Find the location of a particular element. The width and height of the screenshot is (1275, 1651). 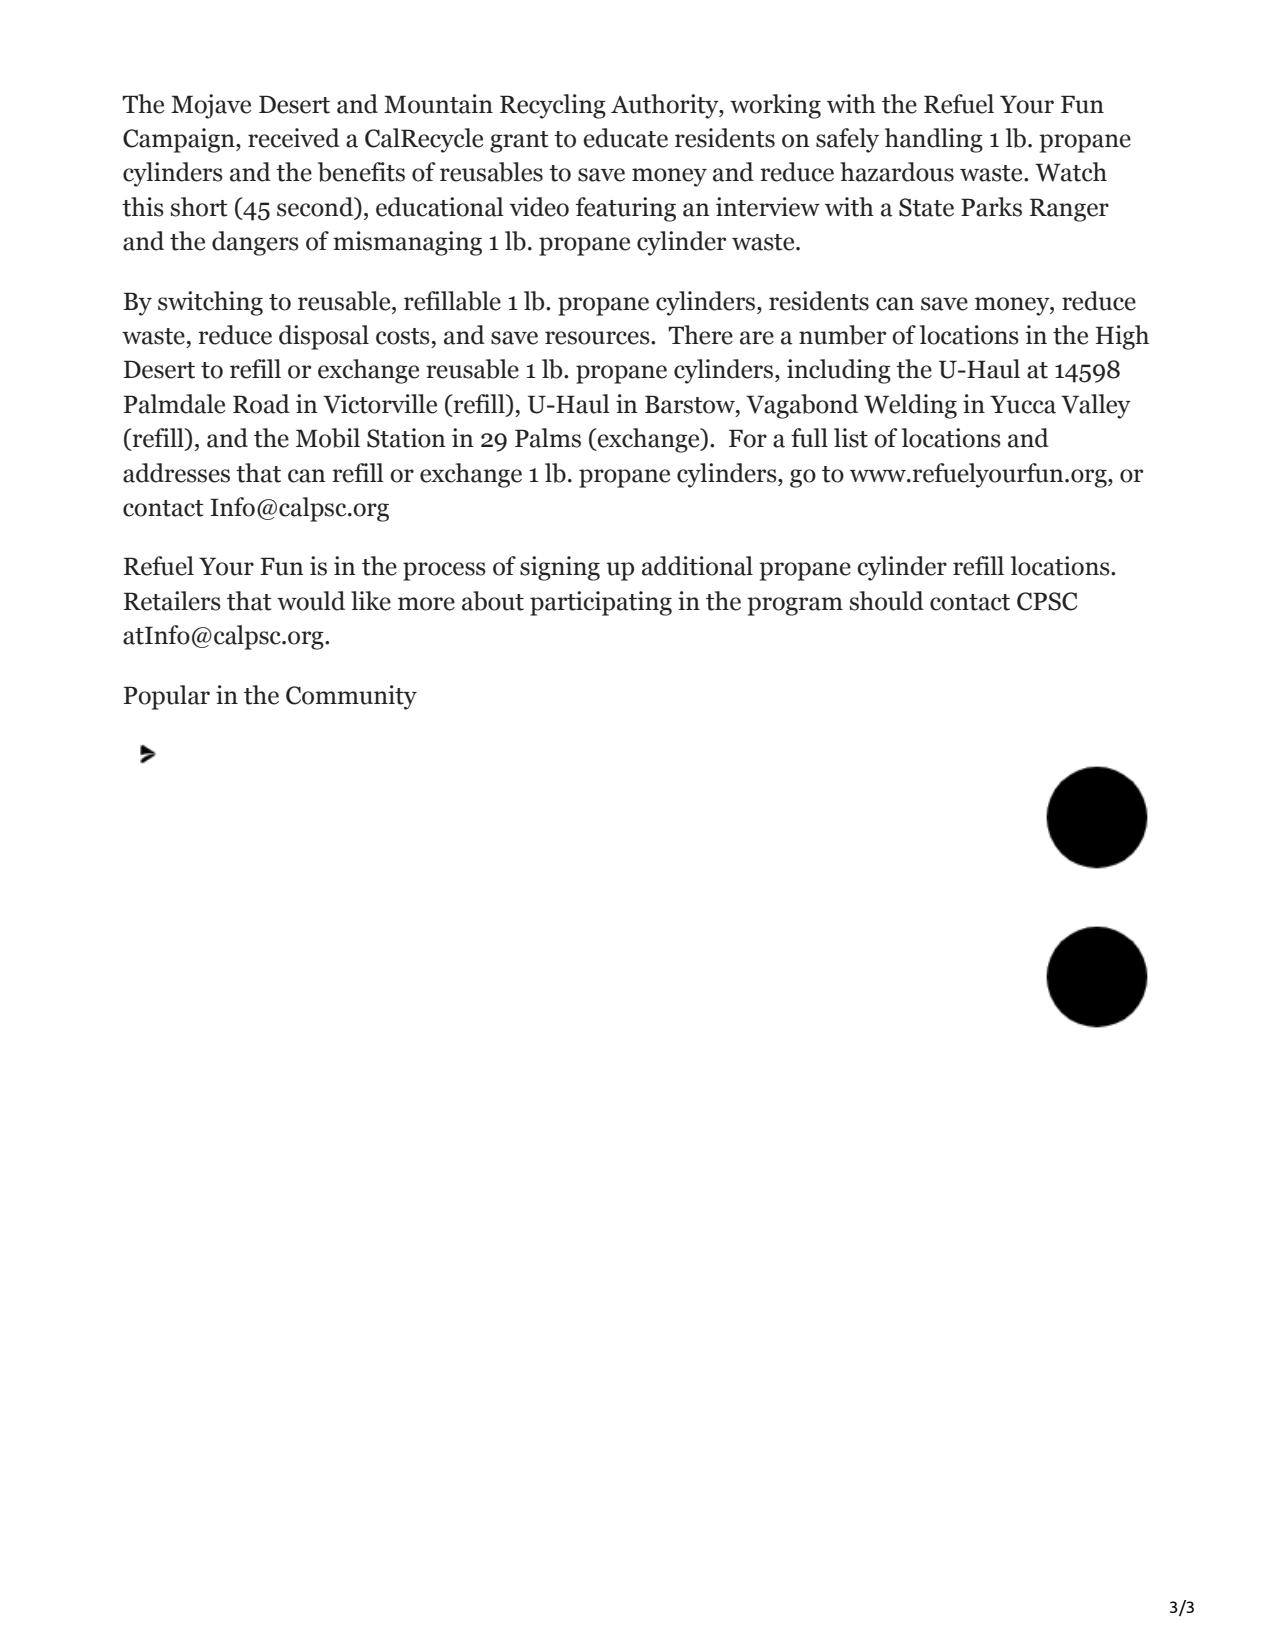

list is located at coordinates (851, 438).
